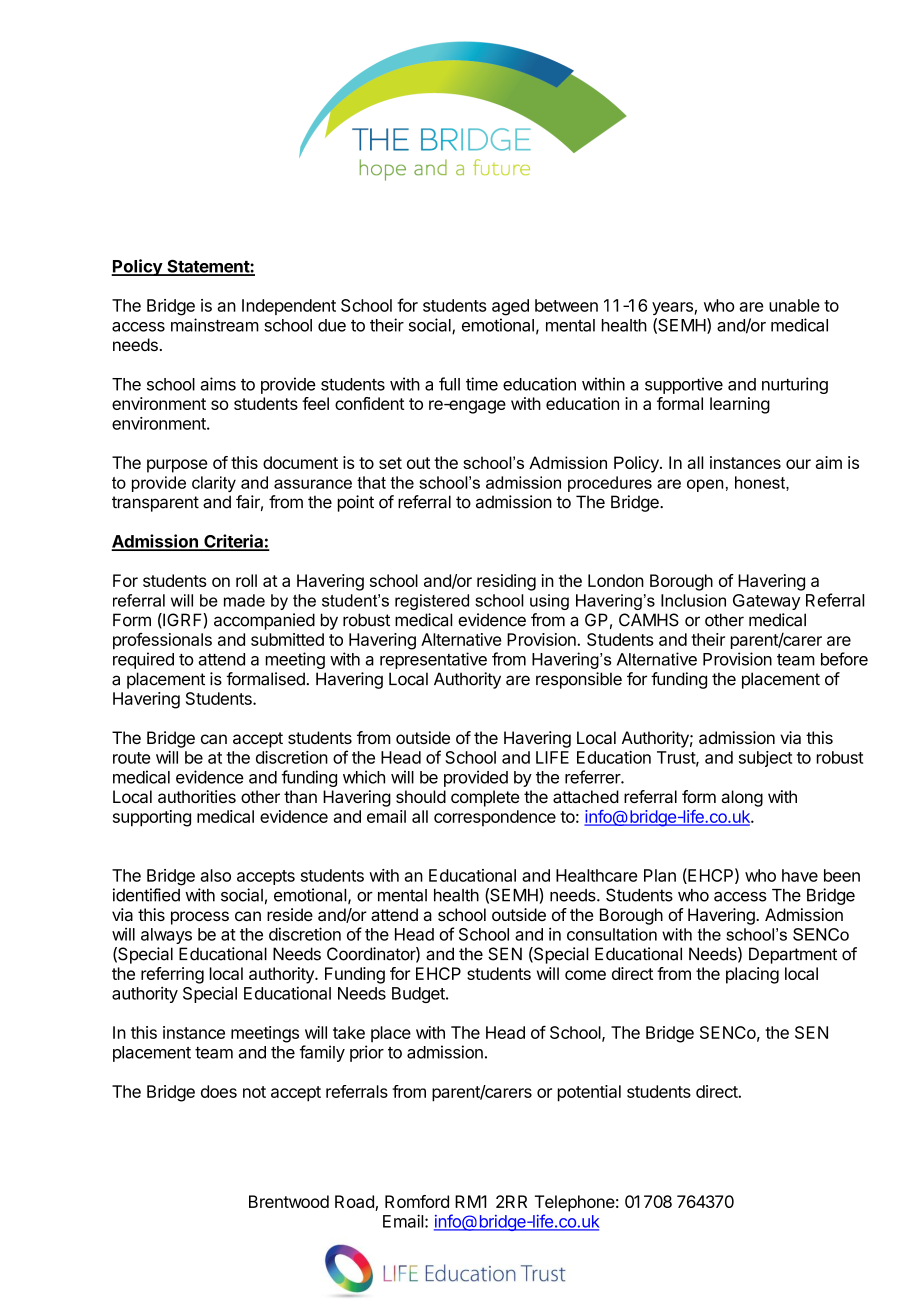 The height and width of the screenshot is (1308, 924). What do you see at coordinates (589, 1093) in the screenshot?
I see `potential` at bounding box center [589, 1093].
